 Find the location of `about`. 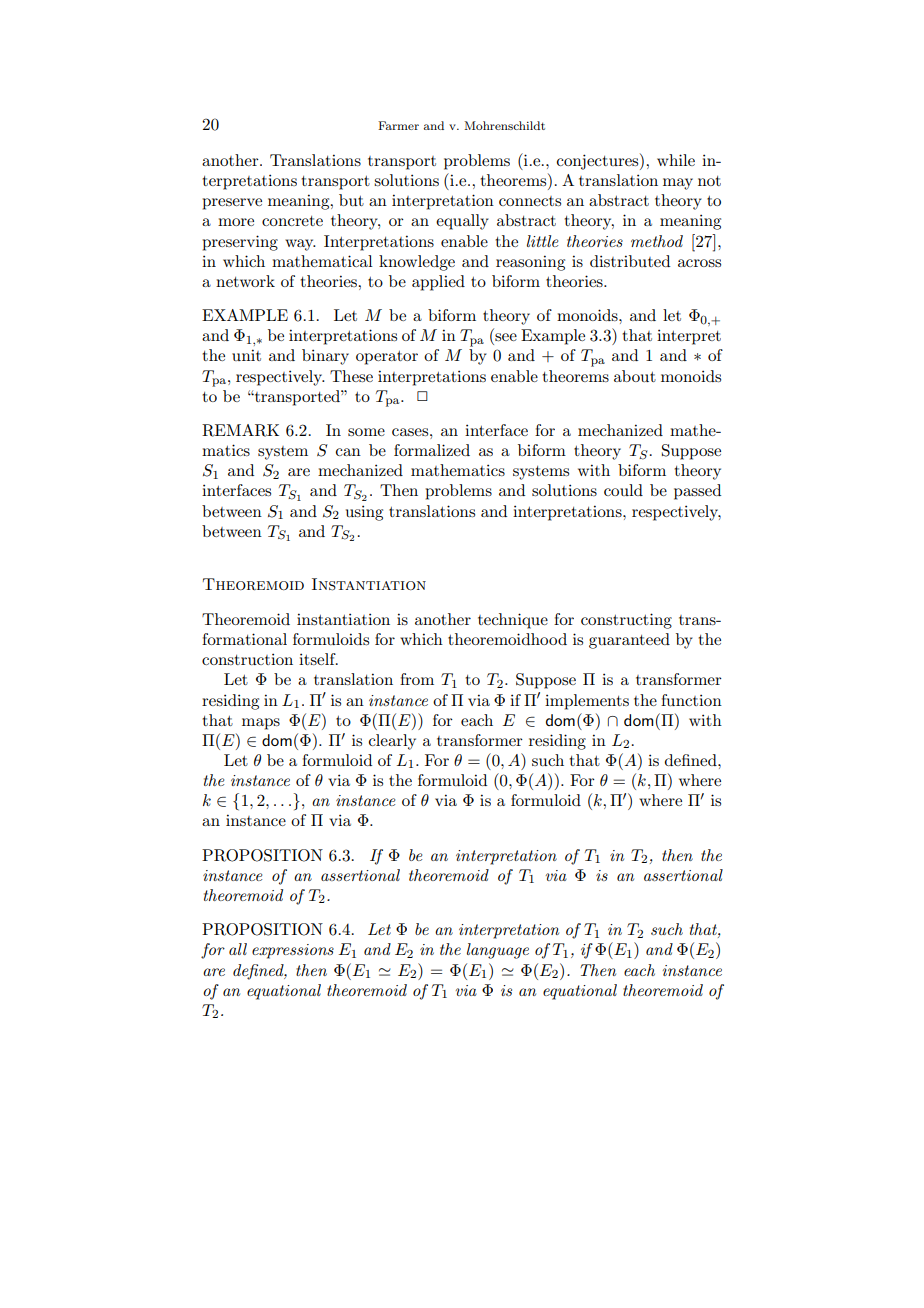

about is located at coordinates (635, 376).
